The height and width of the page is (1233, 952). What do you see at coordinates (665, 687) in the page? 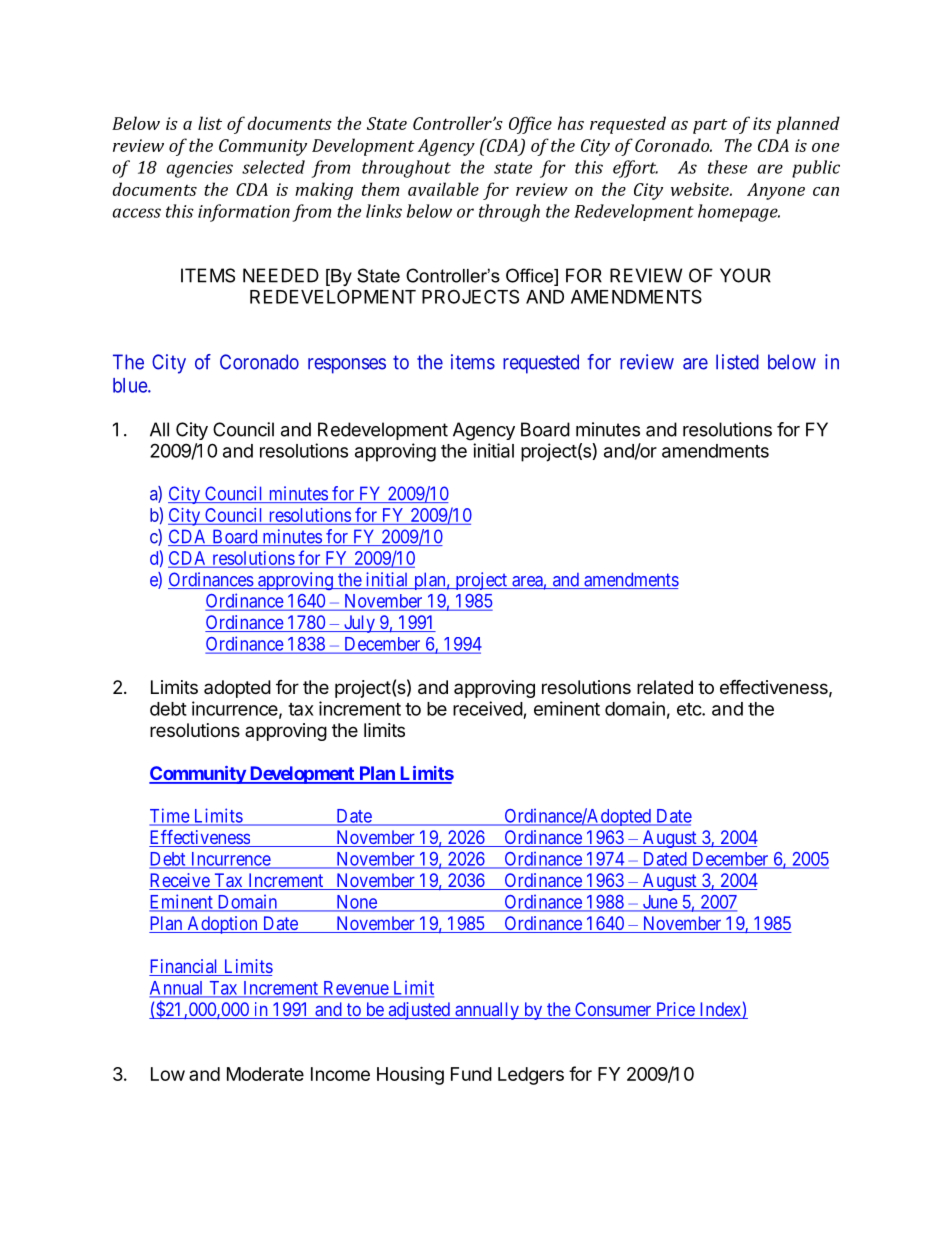
I see `related` at bounding box center [665, 687].
